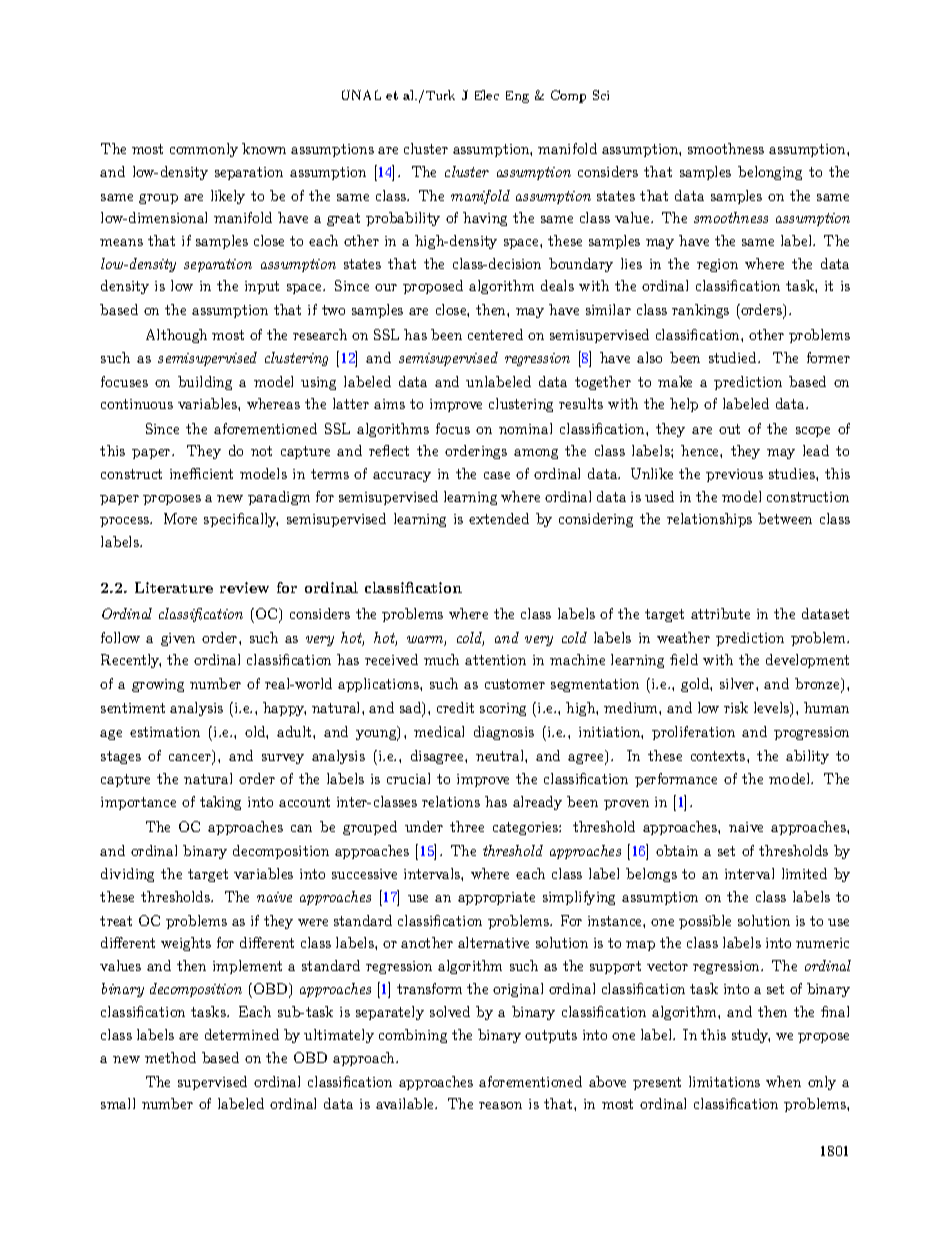 Image resolution: width=952 pixels, height=1233 pixels. What do you see at coordinates (180, 518) in the document?
I see `More` at bounding box center [180, 518].
